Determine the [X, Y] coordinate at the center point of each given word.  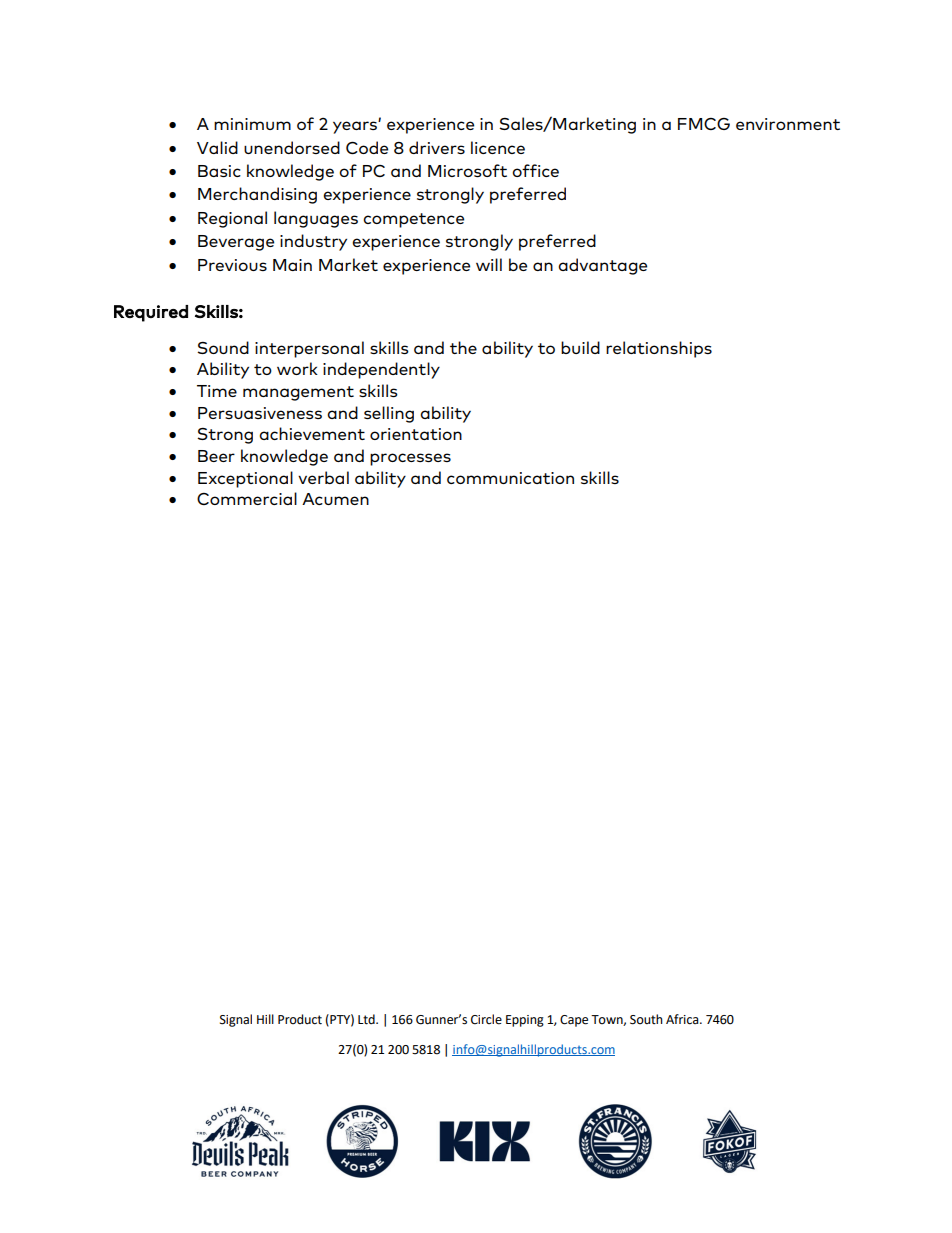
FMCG [704, 124]
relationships [659, 349]
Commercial [247, 498]
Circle [486, 1019]
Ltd [367, 1019]
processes [410, 459]
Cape [574, 1021]
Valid [217, 147]
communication [510, 478]
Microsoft [467, 170]
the [463, 347]
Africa [683, 1019]
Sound [223, 347]
